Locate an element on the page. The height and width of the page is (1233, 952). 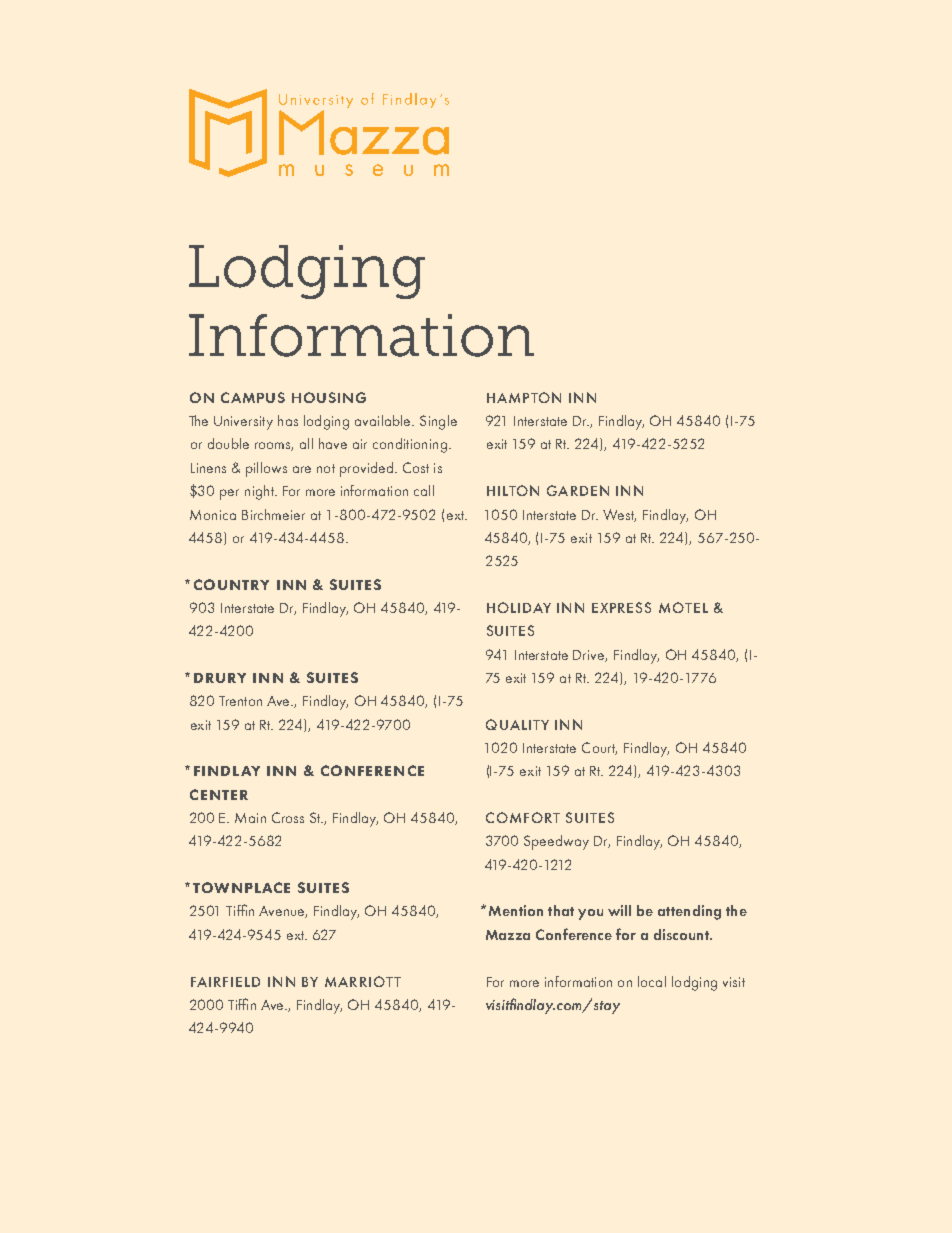
HOLIDAY is located at coordinates (519, 607).
